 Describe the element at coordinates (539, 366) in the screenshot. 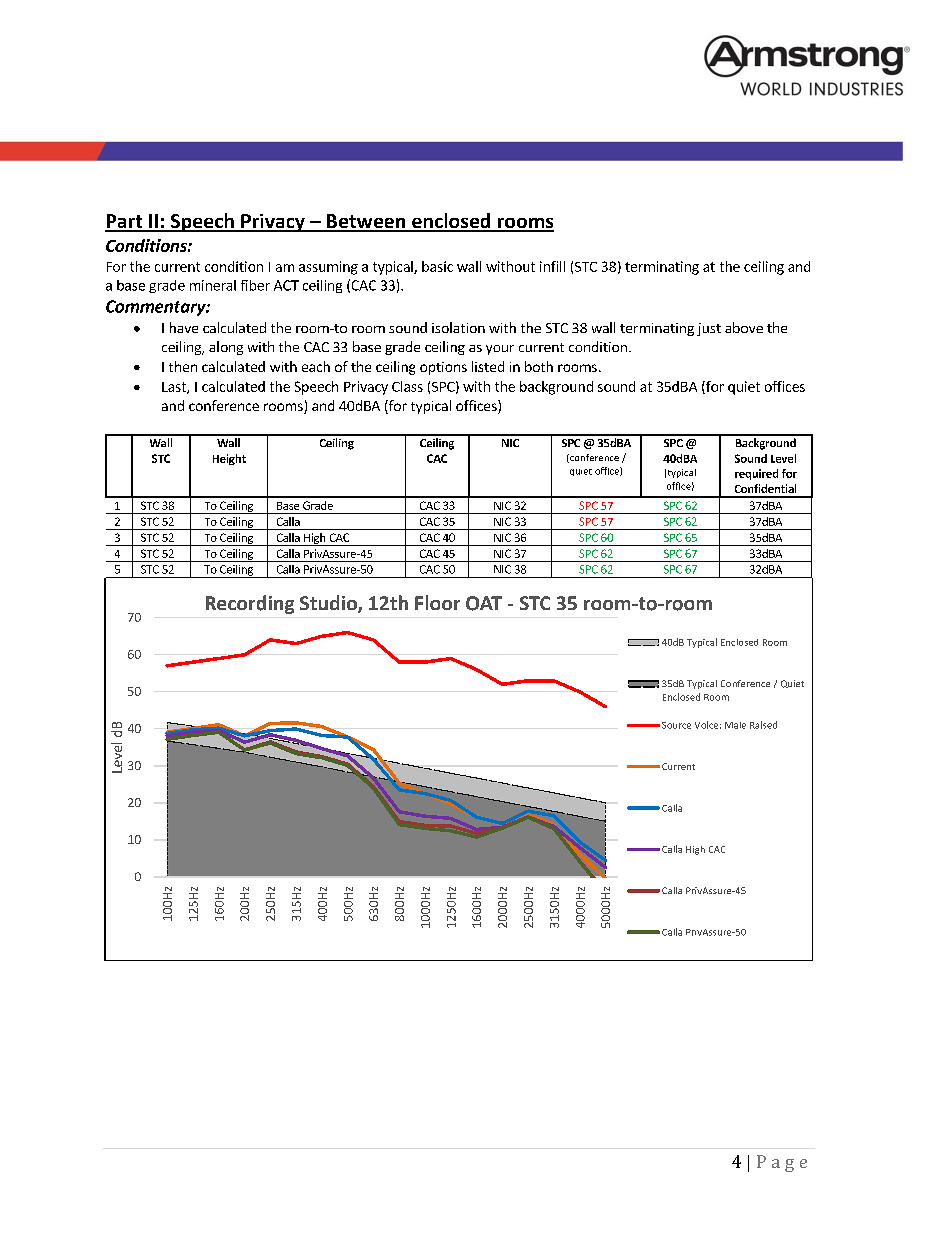

I see `both` at that location.
